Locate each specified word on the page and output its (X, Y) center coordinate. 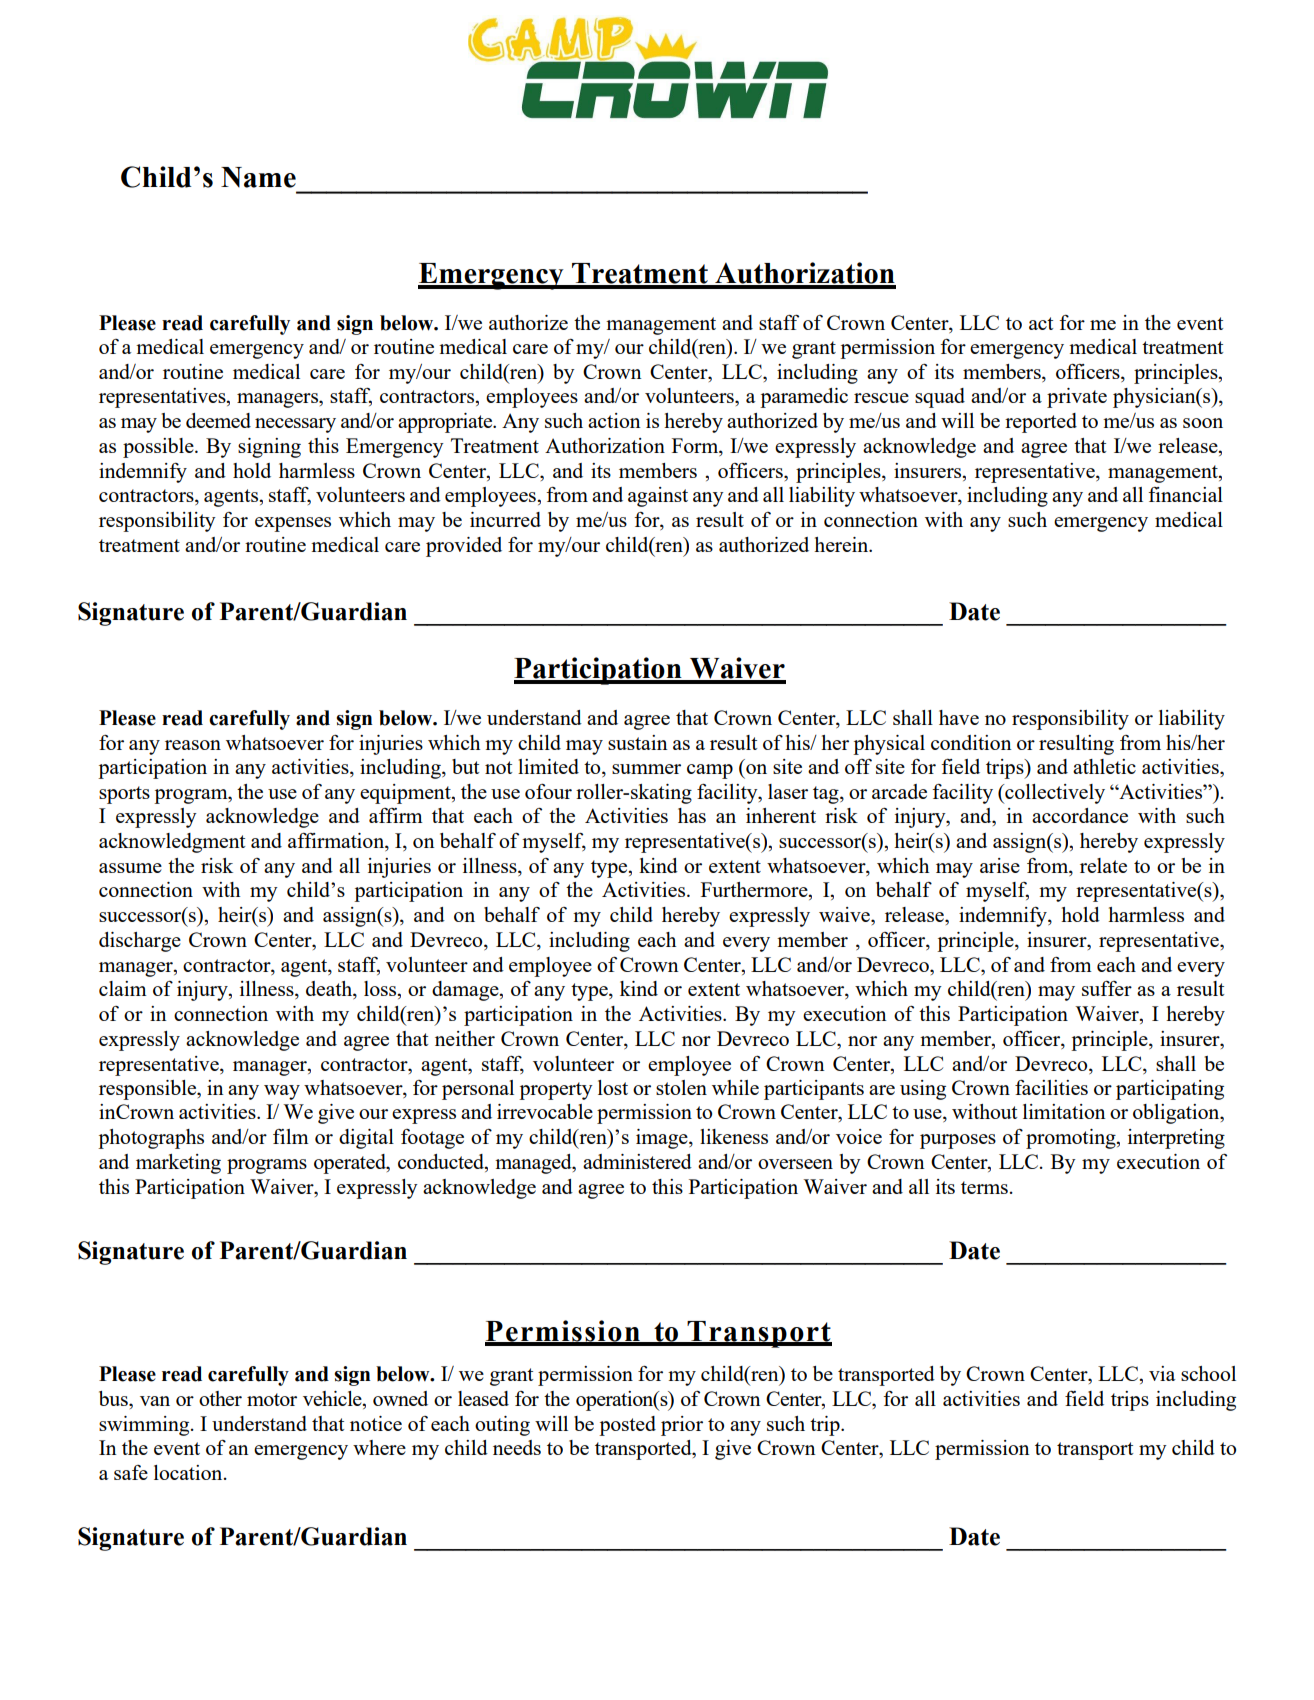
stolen (681, 1087)
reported (1041, 423)
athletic (1104, 766)
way (282, 1092)
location (189, 1472)
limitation (1064, 1111)
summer (646, 769)
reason (193, 745)
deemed (218, 420)
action (614, 420)
